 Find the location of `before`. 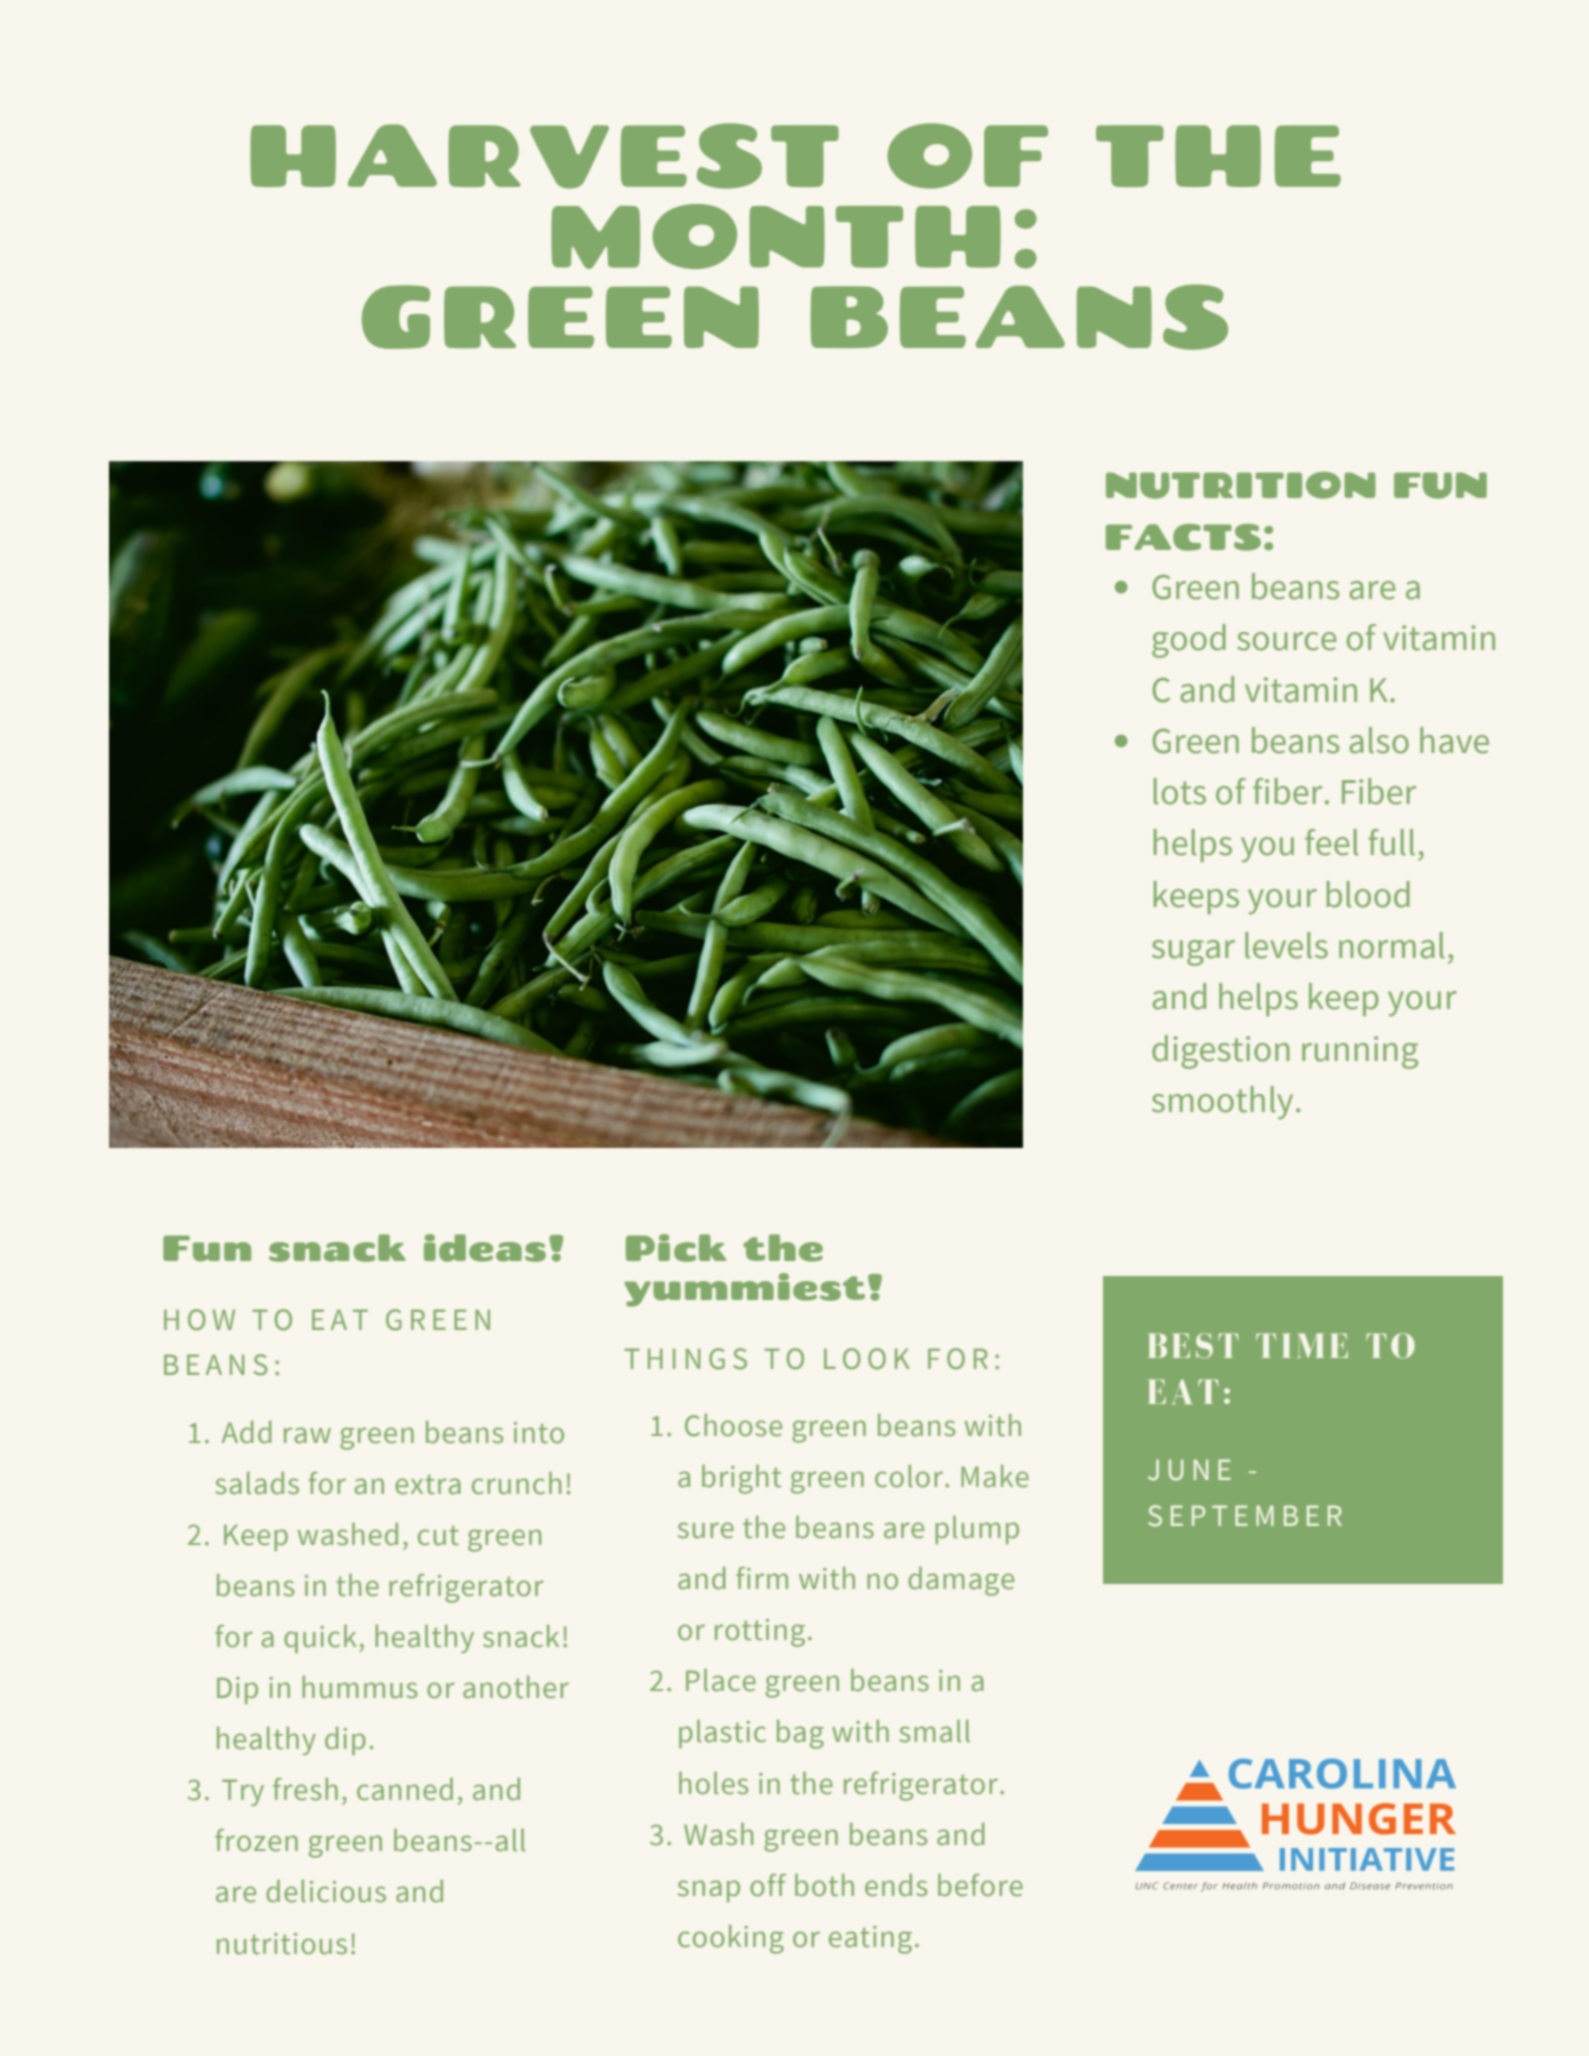

before is located at coordinates (980, 1885).
